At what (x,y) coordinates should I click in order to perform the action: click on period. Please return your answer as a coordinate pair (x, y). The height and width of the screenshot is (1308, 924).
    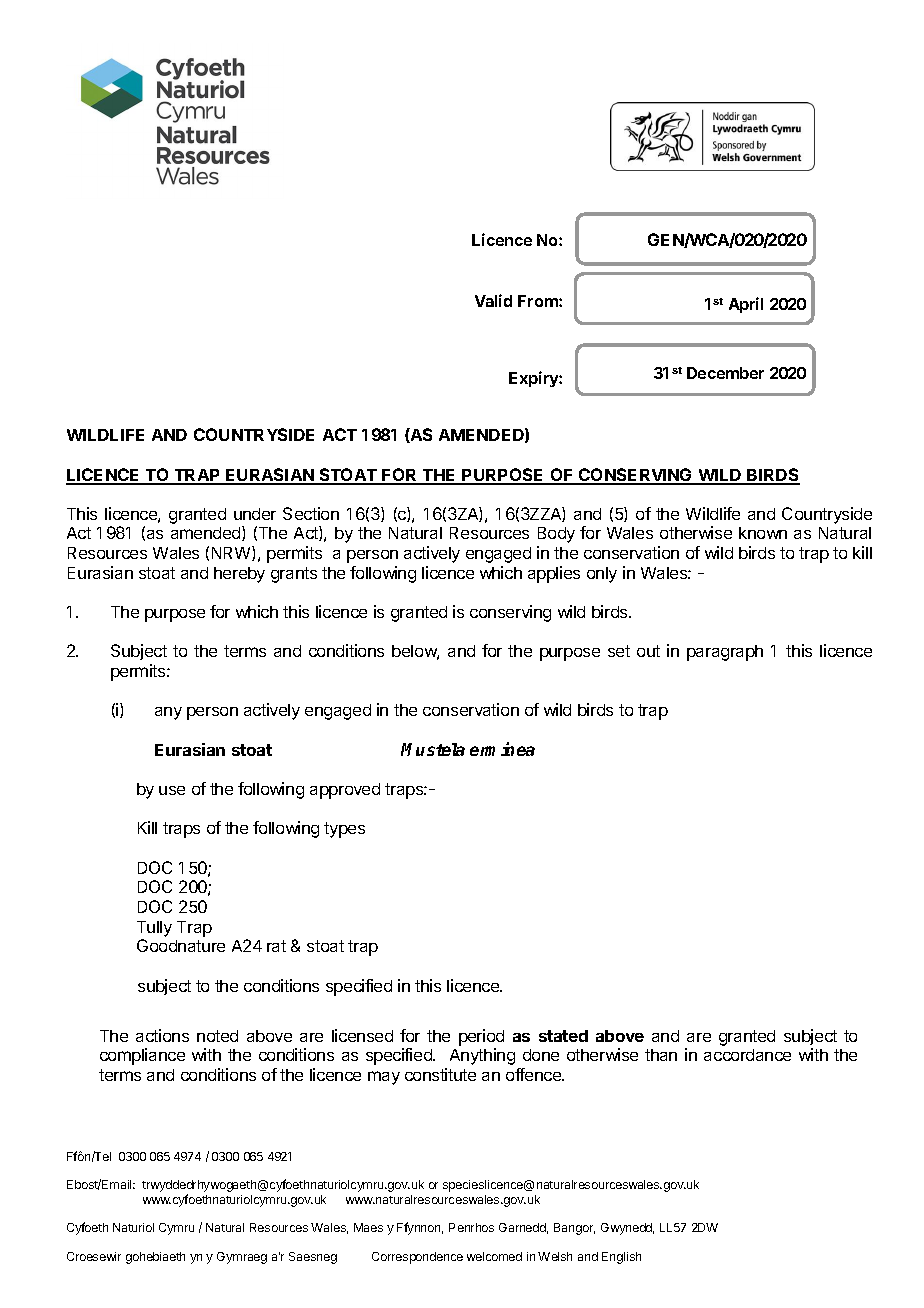
    Looking at the image, I should click on (481, 1037).
